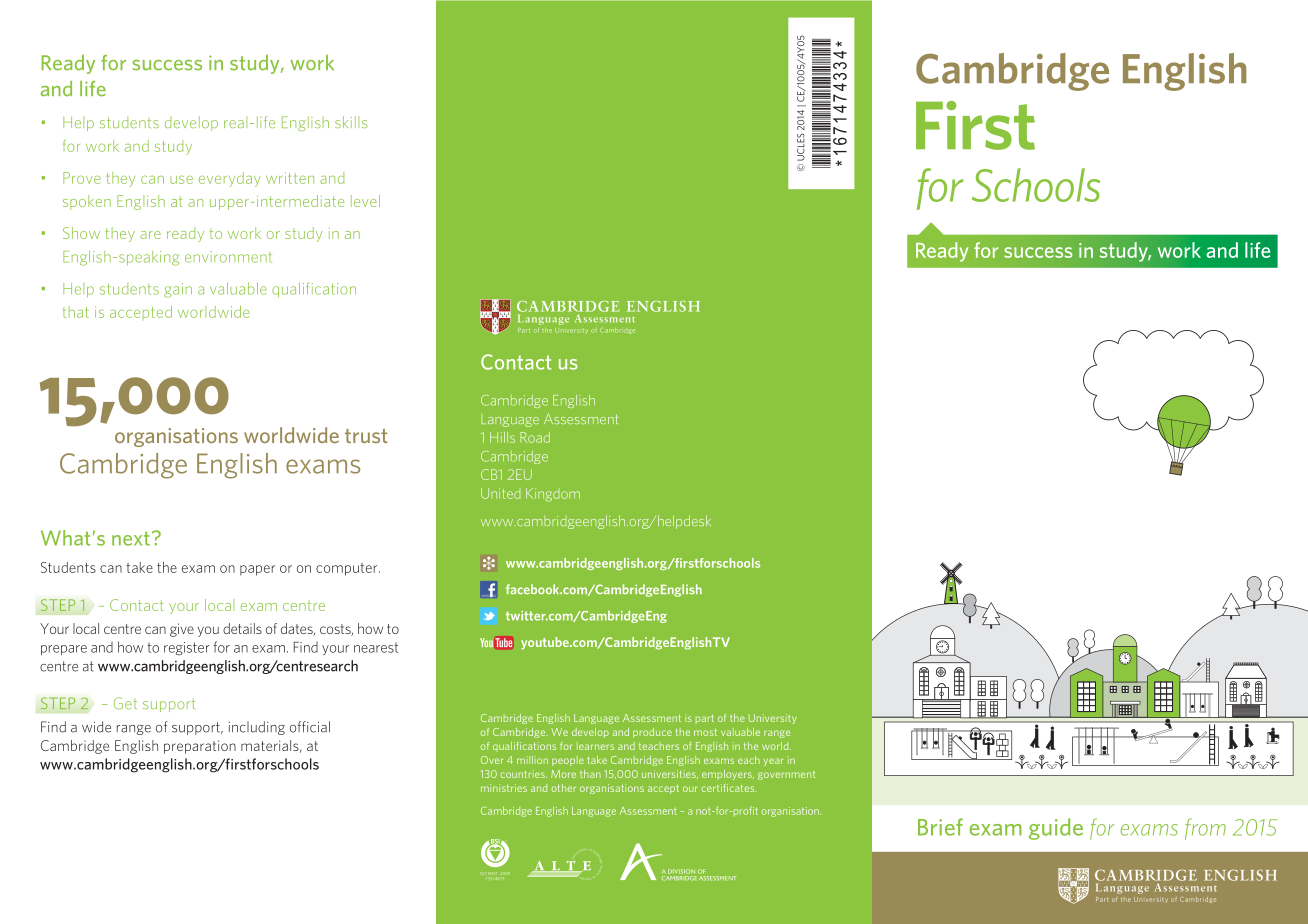 The height and width of the screenshot is (924, 1308). Describe the element at coordinates (1056, 829) in the screenshot. I see `guide` at that location.
